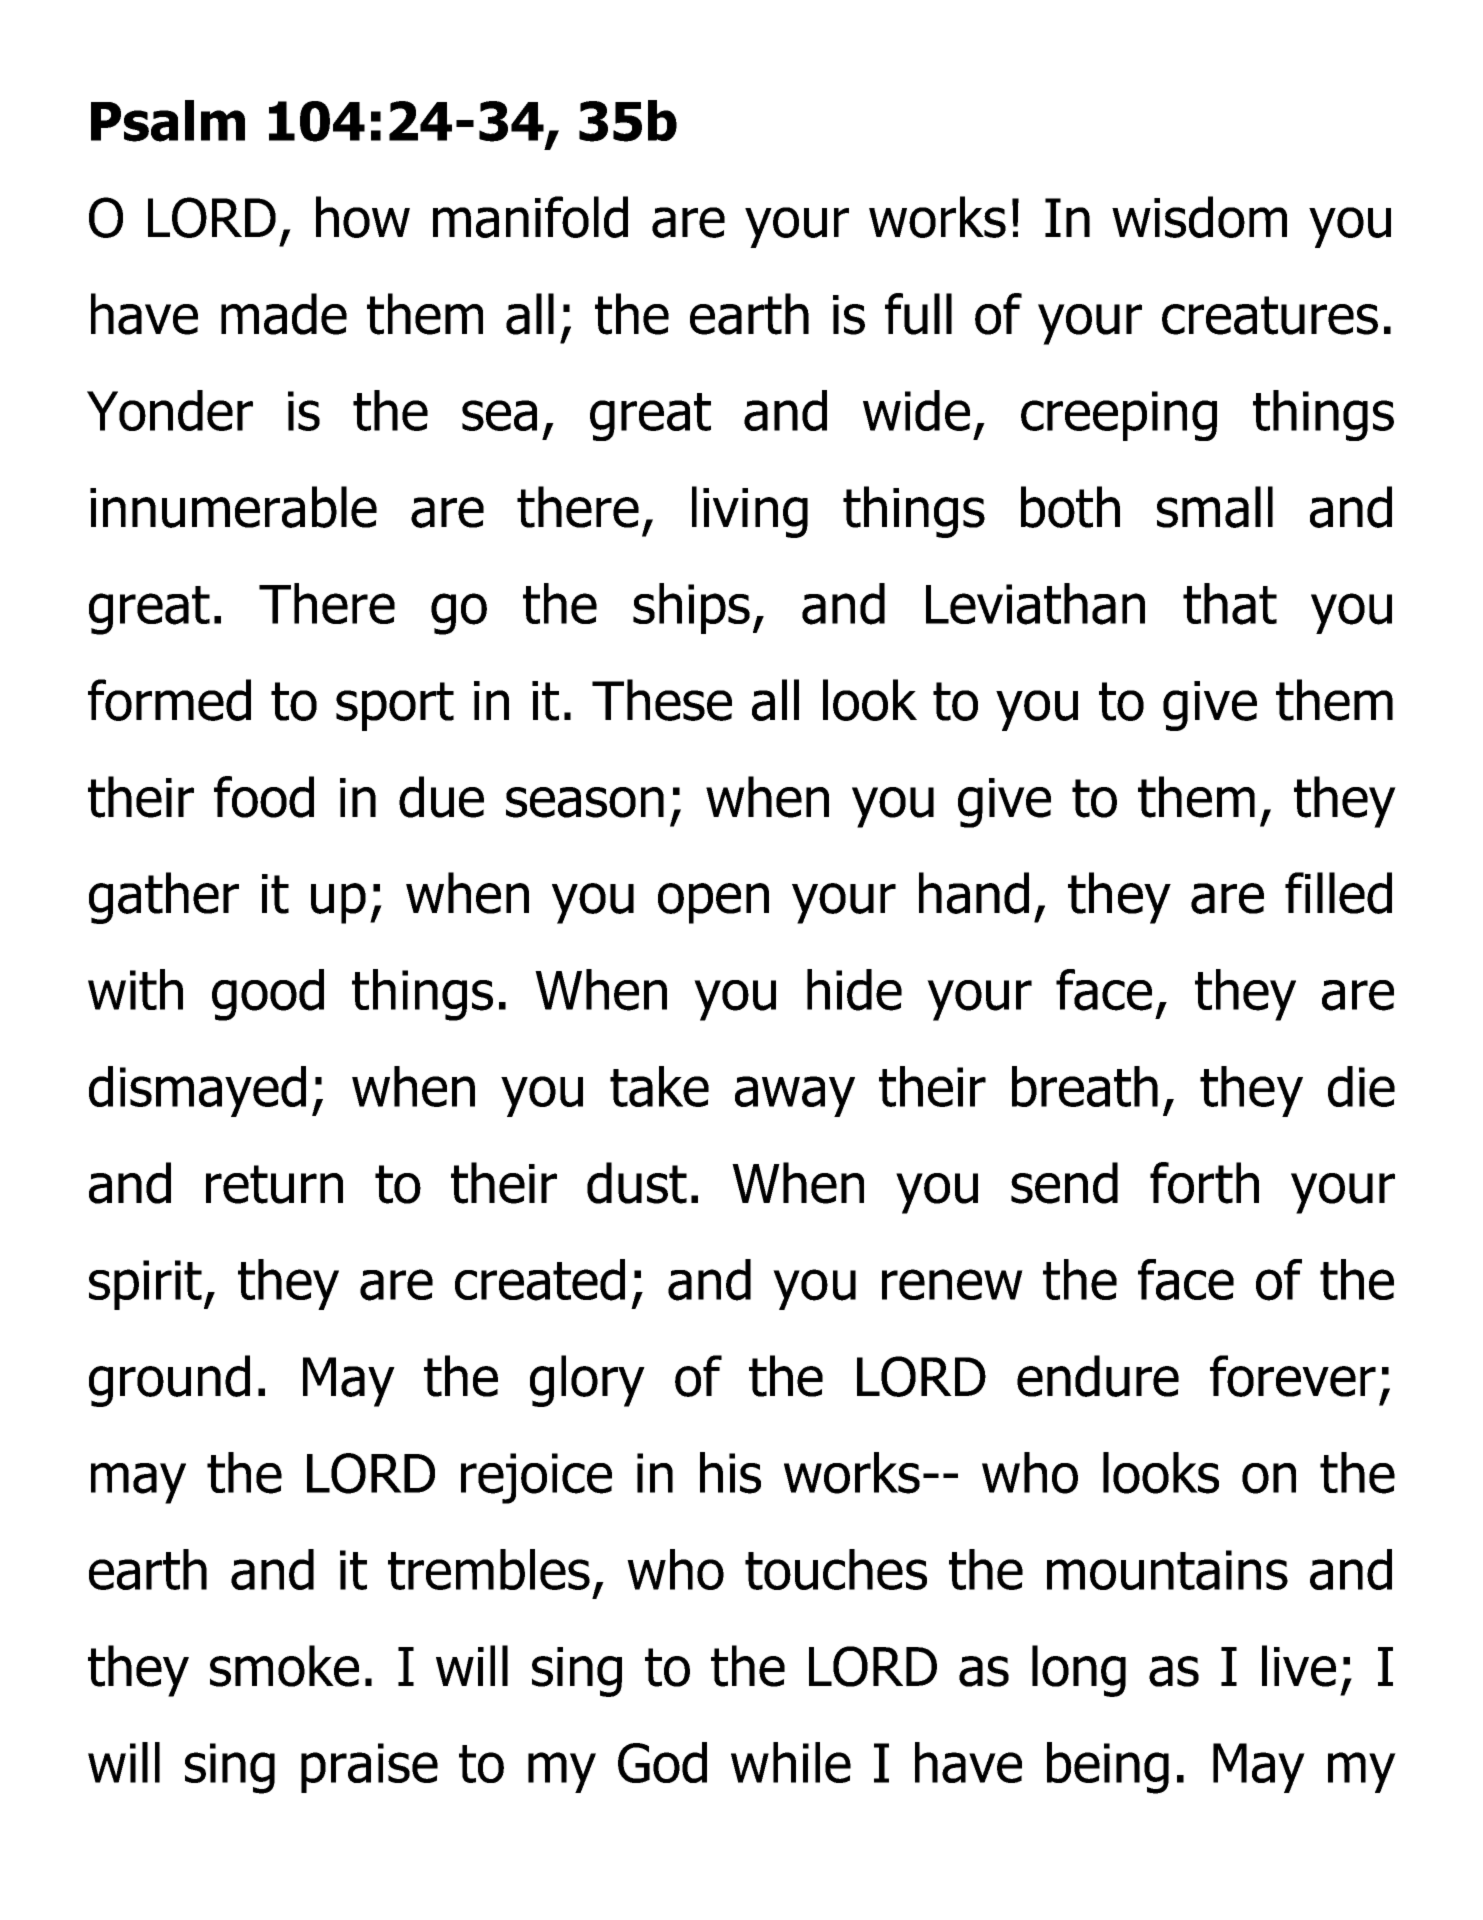  Describe the element at coordinates (1299, 1666) in the screenshot. I see `live` at that location.
